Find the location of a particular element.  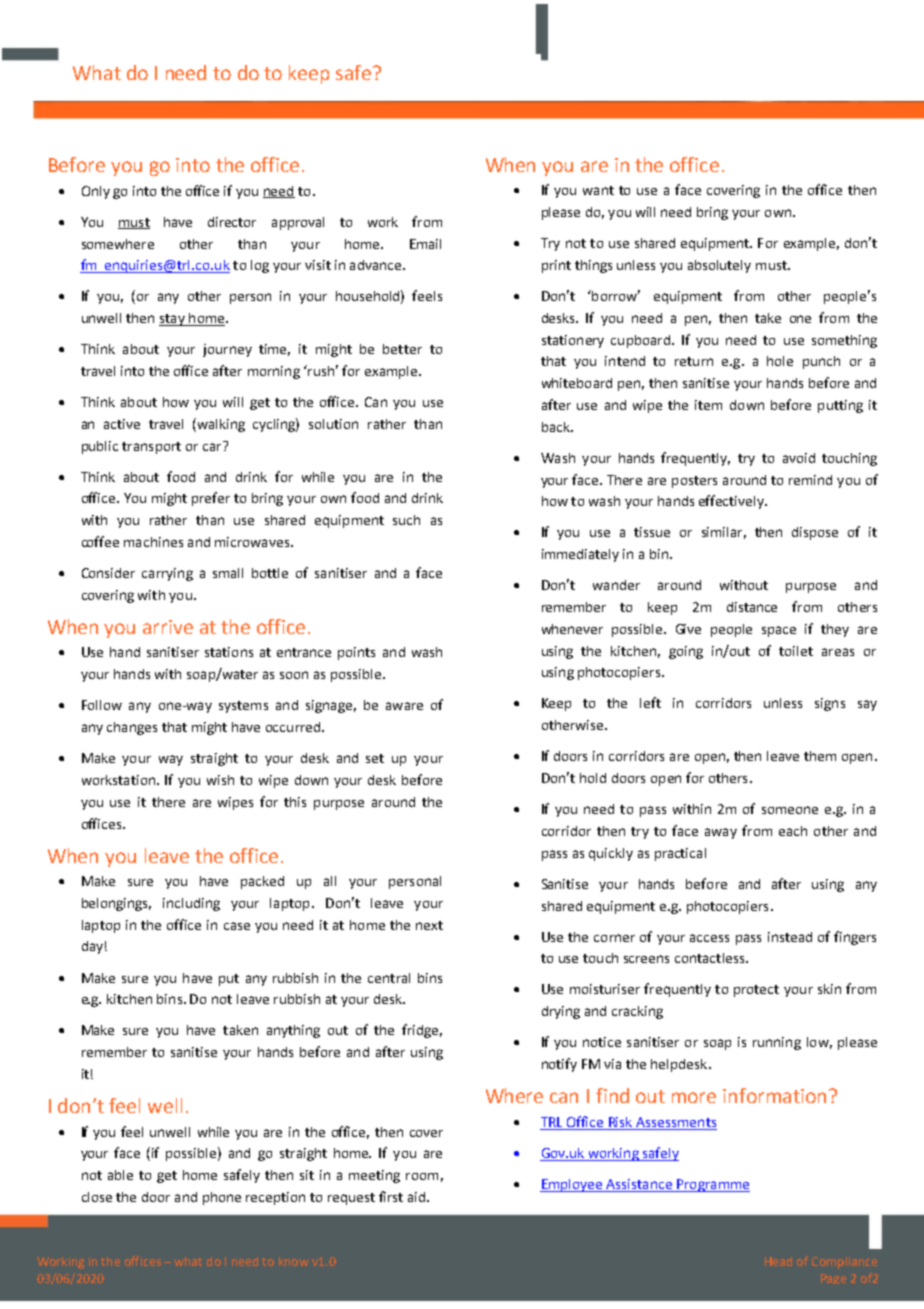

protect is located at coordinates (756, 991).
